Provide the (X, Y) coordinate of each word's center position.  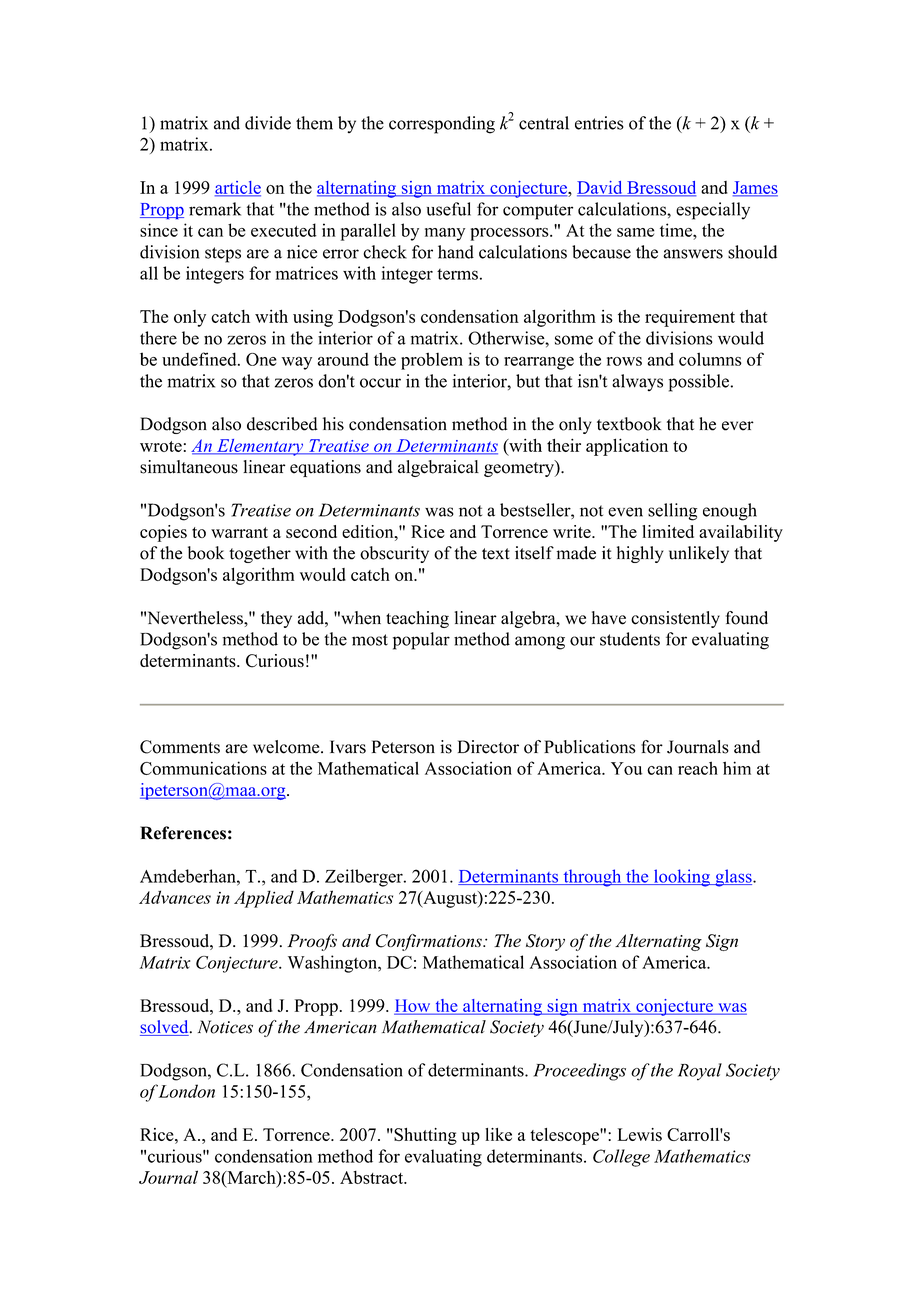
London (187, 1091)
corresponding (442, 125)
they (276, 619)
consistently (675, 619)
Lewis (640, 1134)
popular (421, 641)
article (238, 188)
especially (713, 211)
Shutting (424, 1136)
